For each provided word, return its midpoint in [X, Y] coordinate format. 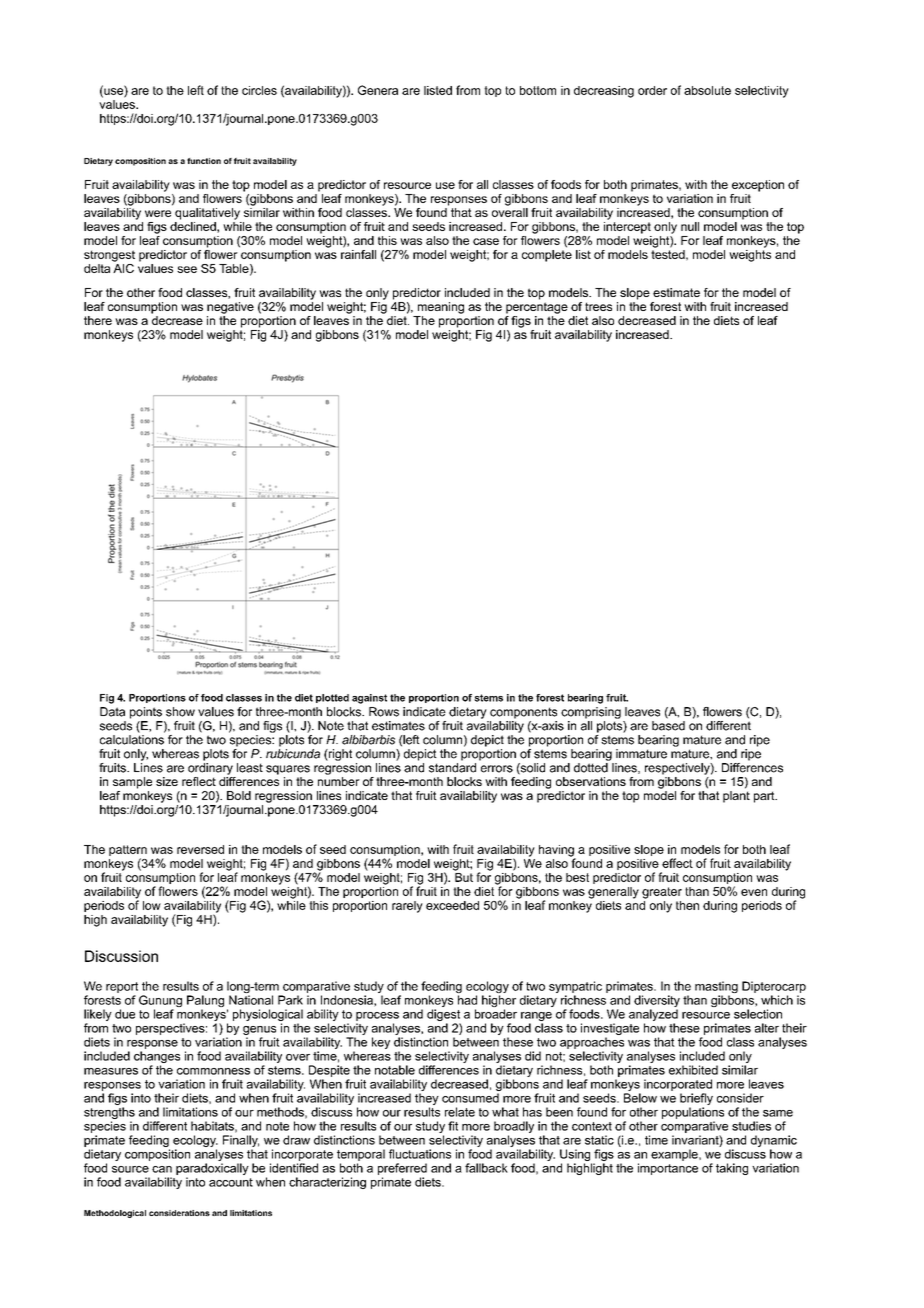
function [204, 161]
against [369, 699]
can [162, 1169]
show [180, 712]
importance [668, 1169]
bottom [538, 90]
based [668, 726]
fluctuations [420, 1154]
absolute [707, 90]
